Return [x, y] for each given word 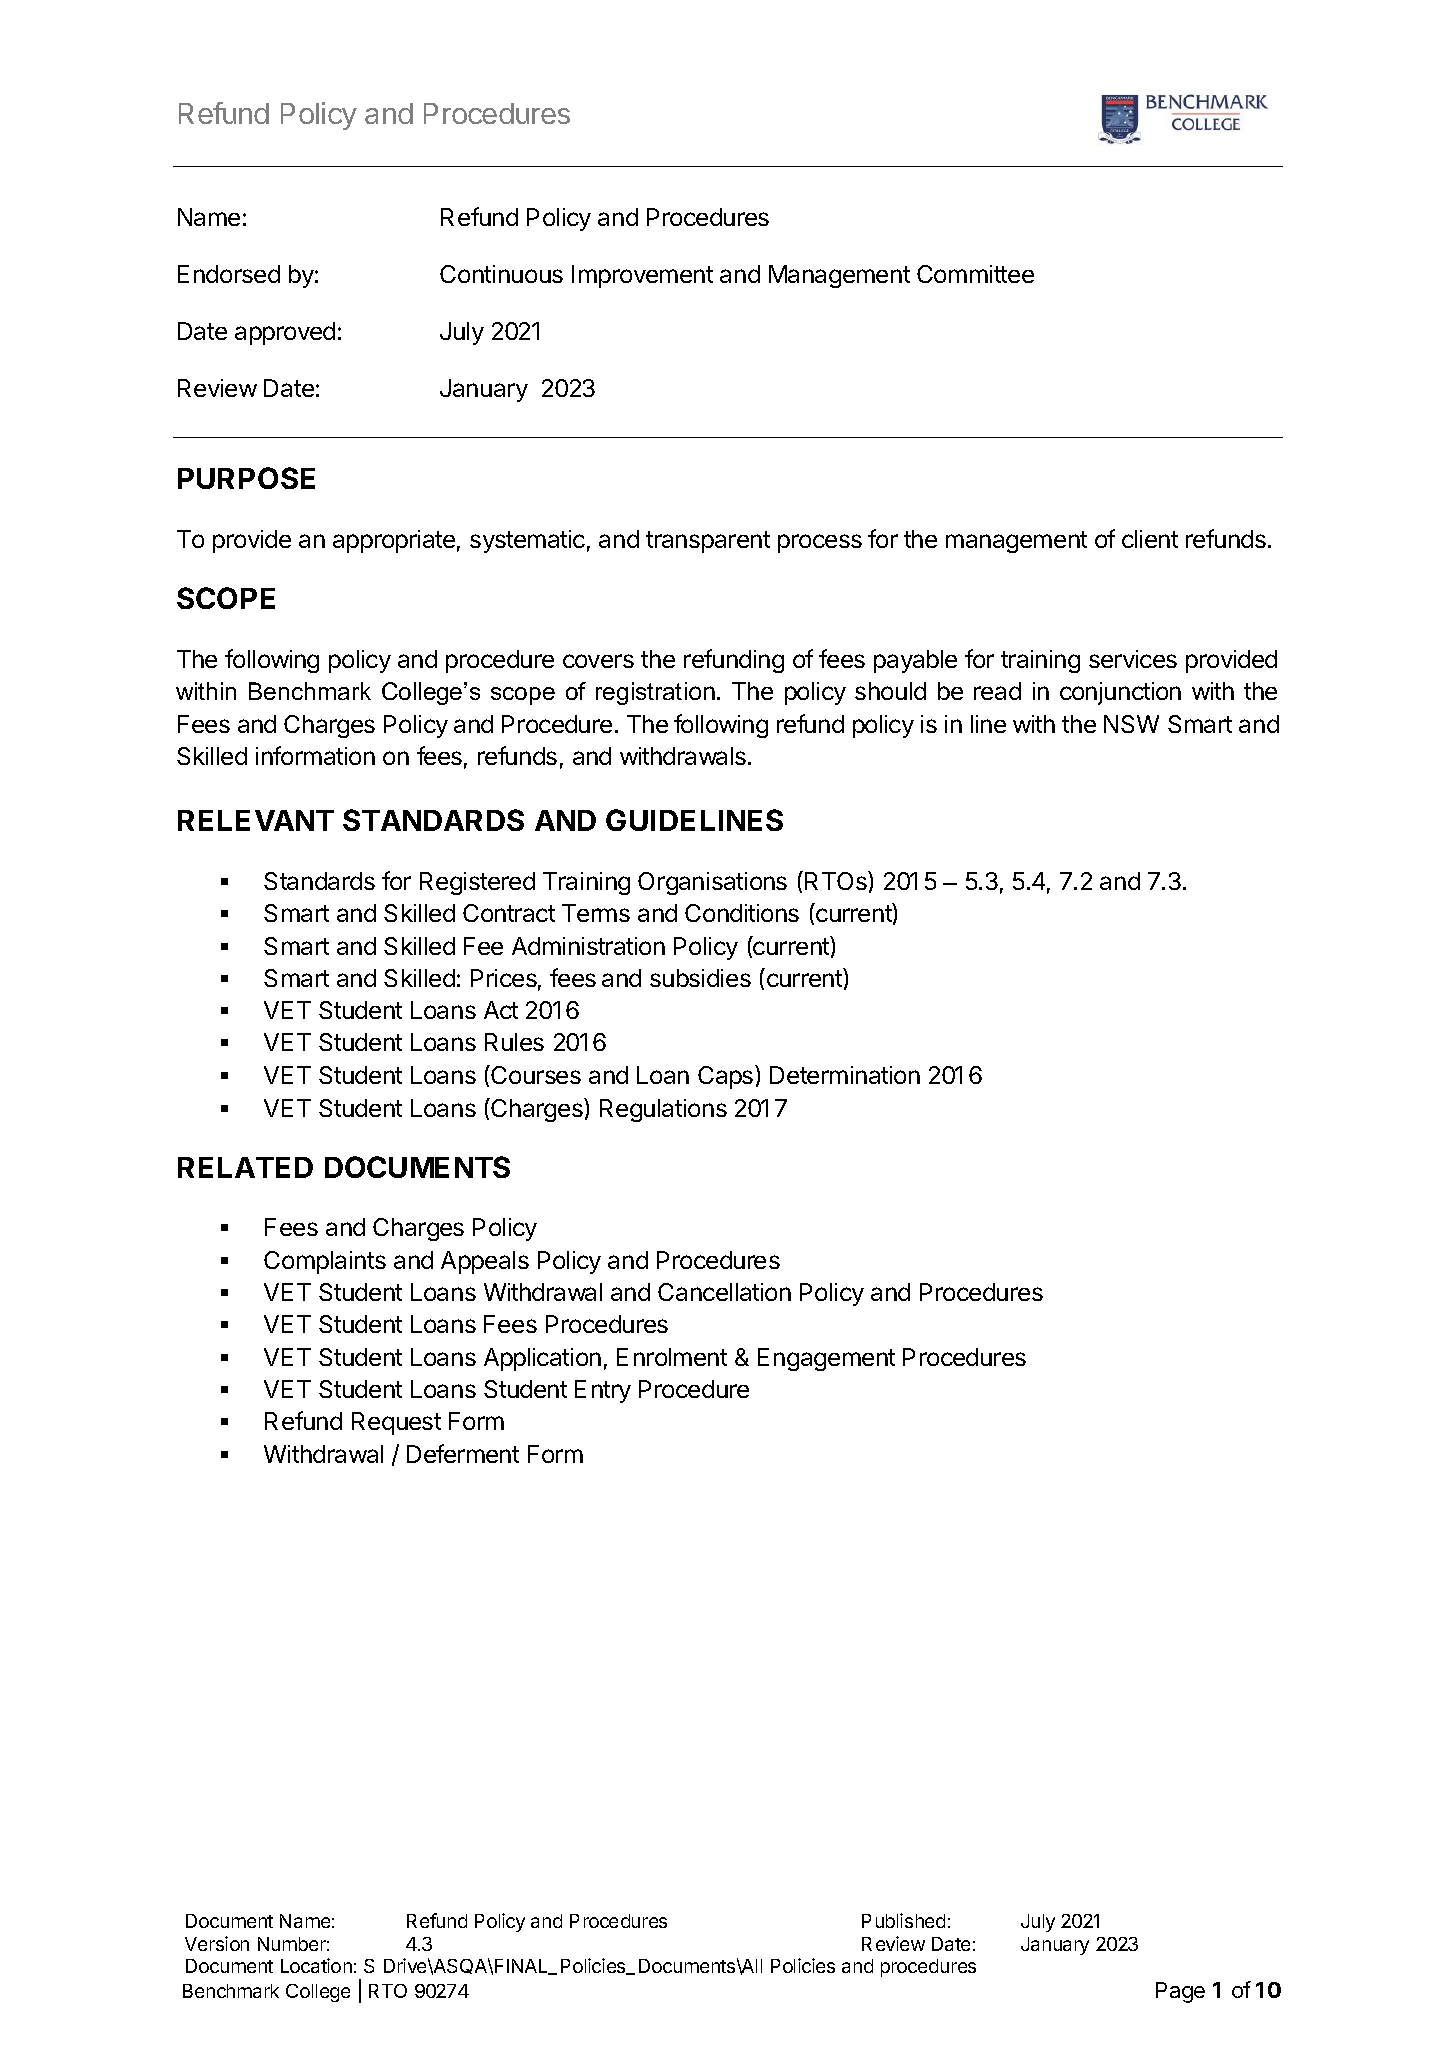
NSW [1131, 724]
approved [285, 333]
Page [1180, 1992]
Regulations [663, 1110]
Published [903, 1920]
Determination [845, 1075]
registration [655, 693]
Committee [975, 274]
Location [316, 1965]
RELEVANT [256, 820]
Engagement [826, 1359]
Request [396, 1423]
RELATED [245, 1167]
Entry [603, 1391]
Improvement [642, 276]
